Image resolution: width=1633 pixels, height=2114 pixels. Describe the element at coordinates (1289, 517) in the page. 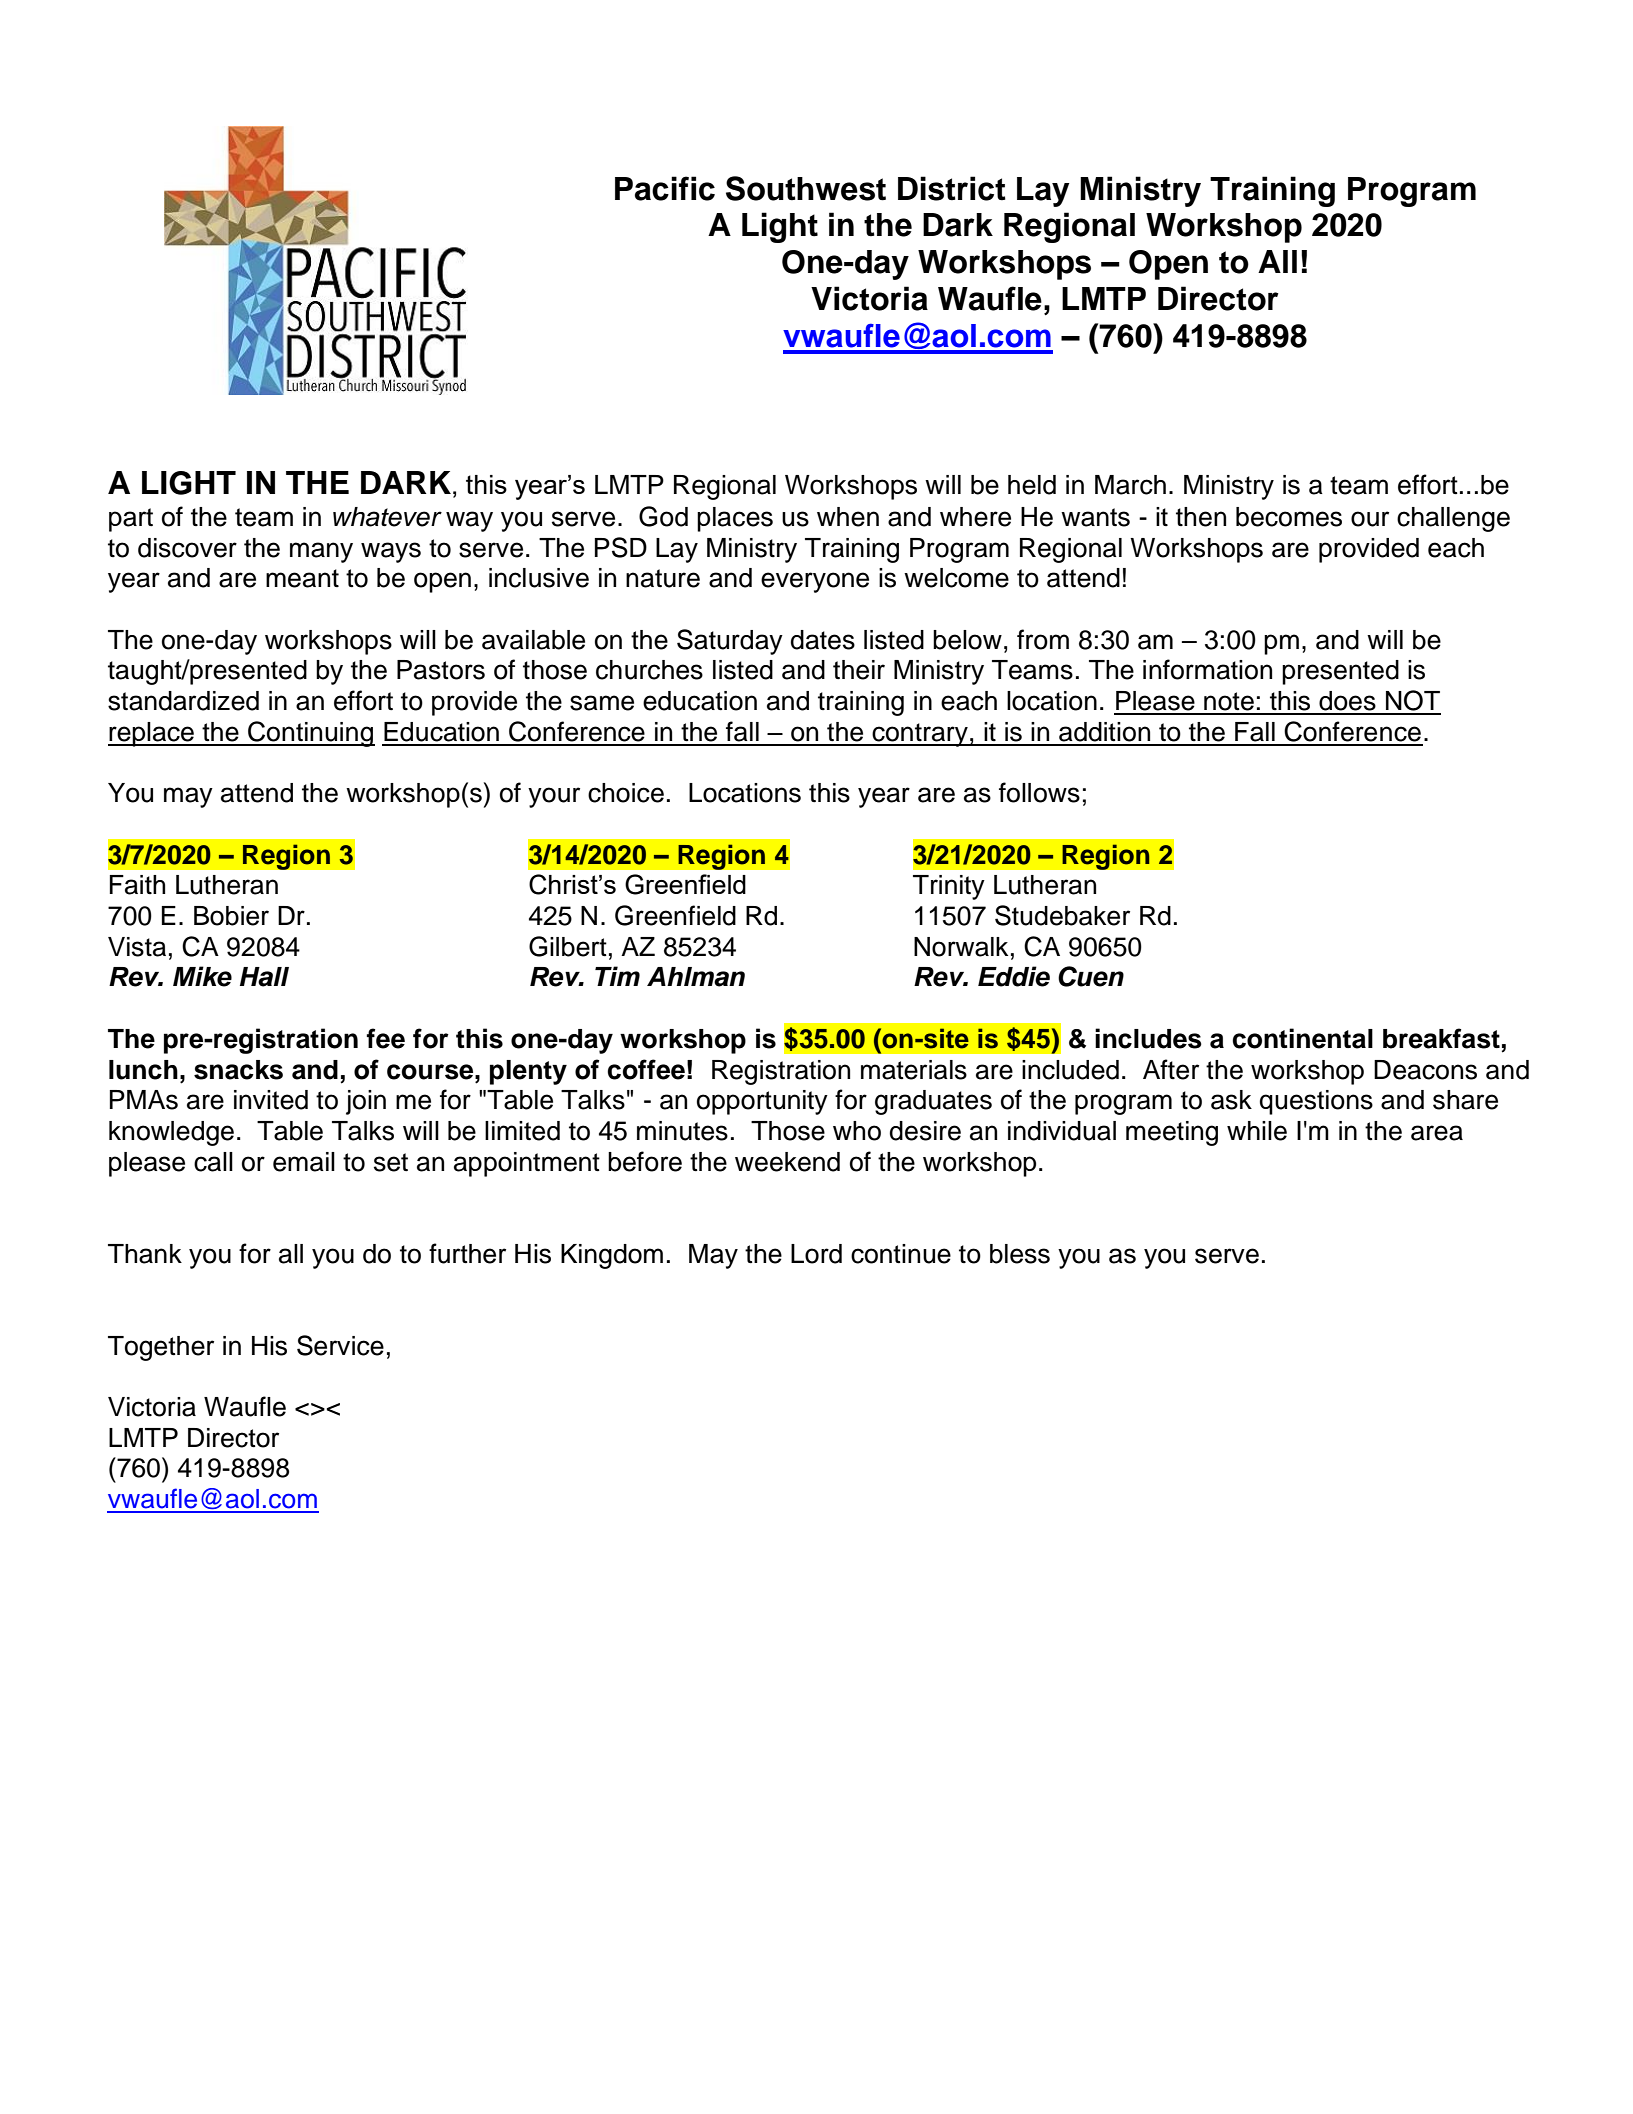

I see `becomes` at that location.
